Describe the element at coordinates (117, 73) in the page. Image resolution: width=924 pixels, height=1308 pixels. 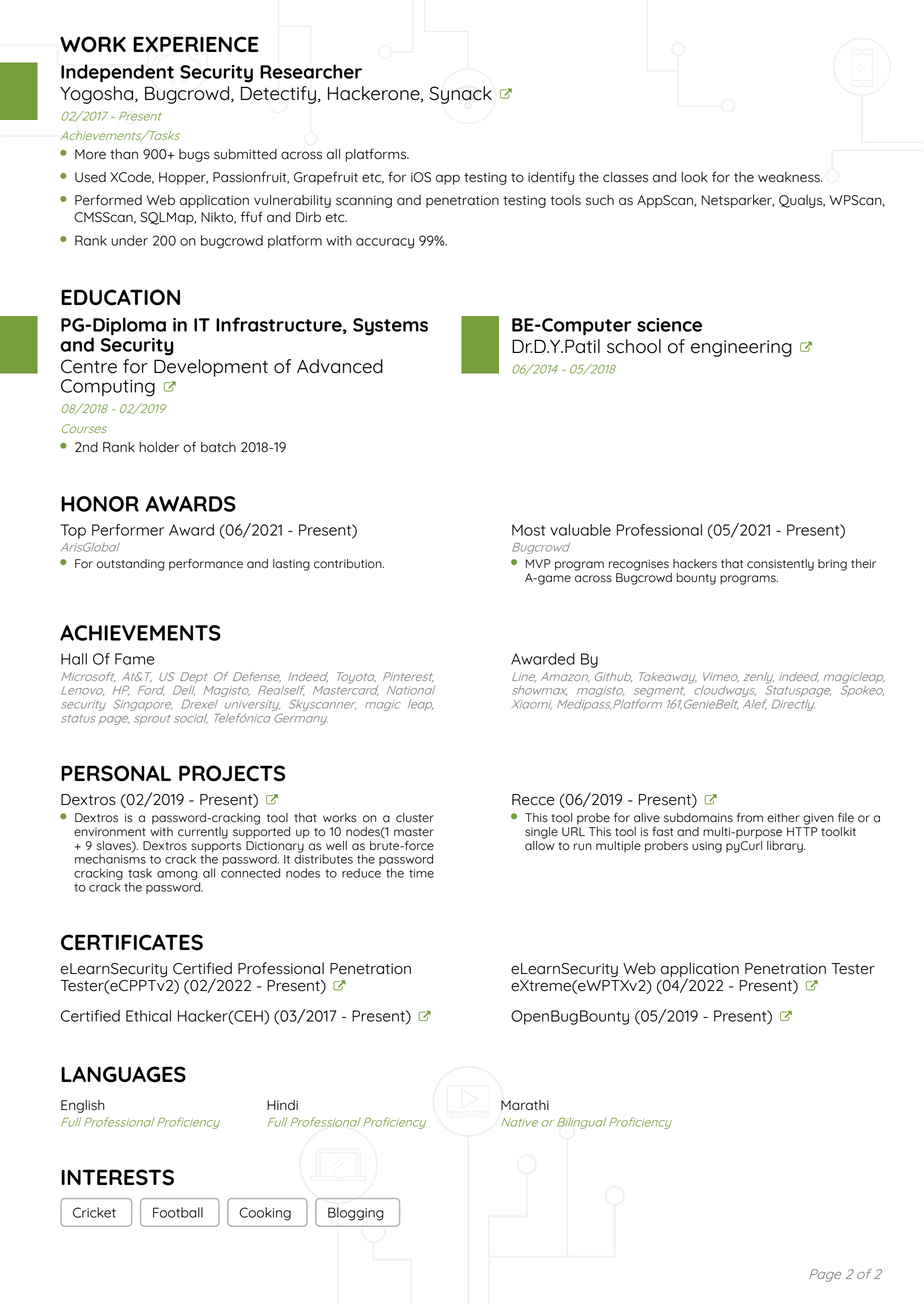
I see `Independent` at that location.
